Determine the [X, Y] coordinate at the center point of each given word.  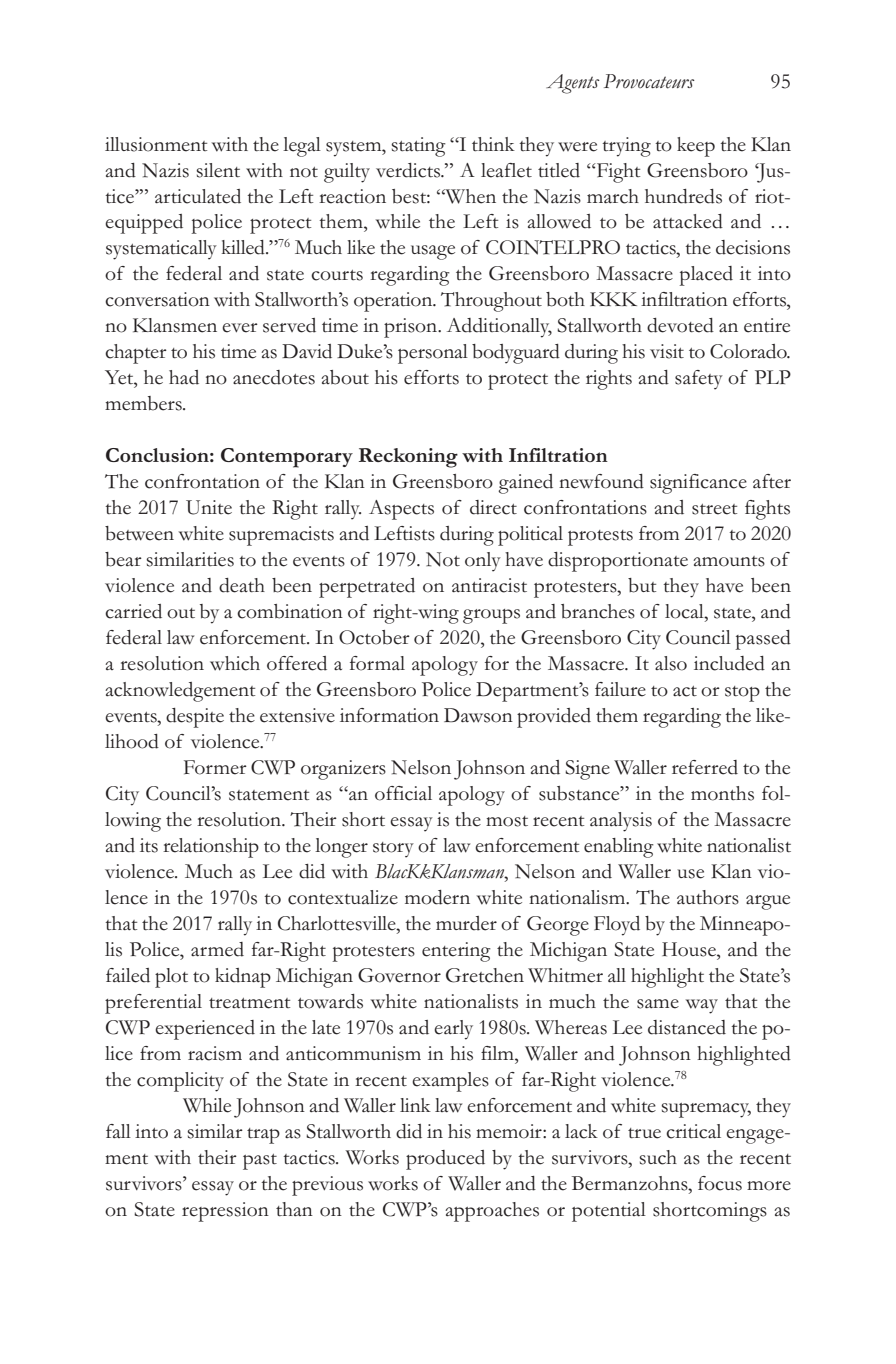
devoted [680, 325]
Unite [209, 507]
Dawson [478, 715]
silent [218, 170]
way [702, 1006]
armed [217, 949]
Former [215, 767]
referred [705, 767]
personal [433, 354]
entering [456, 952]
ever [240, 328]
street [714, 509]
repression [225, 1212]
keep [696, 147]
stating [418, 147]
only [483, 562]
